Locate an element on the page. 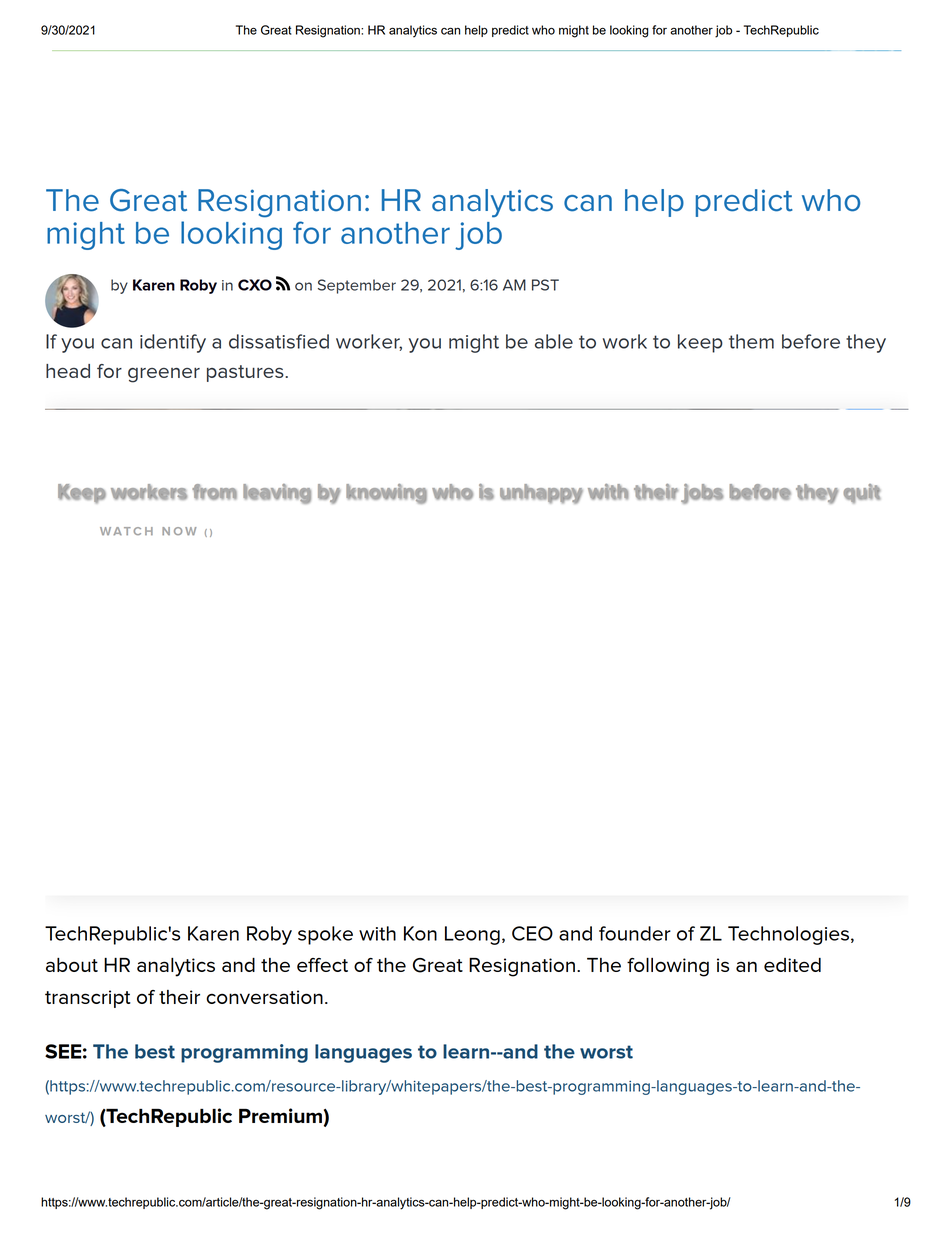 The height and width of the document is (1233, 952). unhappy is located at coordinates (541, 494).
